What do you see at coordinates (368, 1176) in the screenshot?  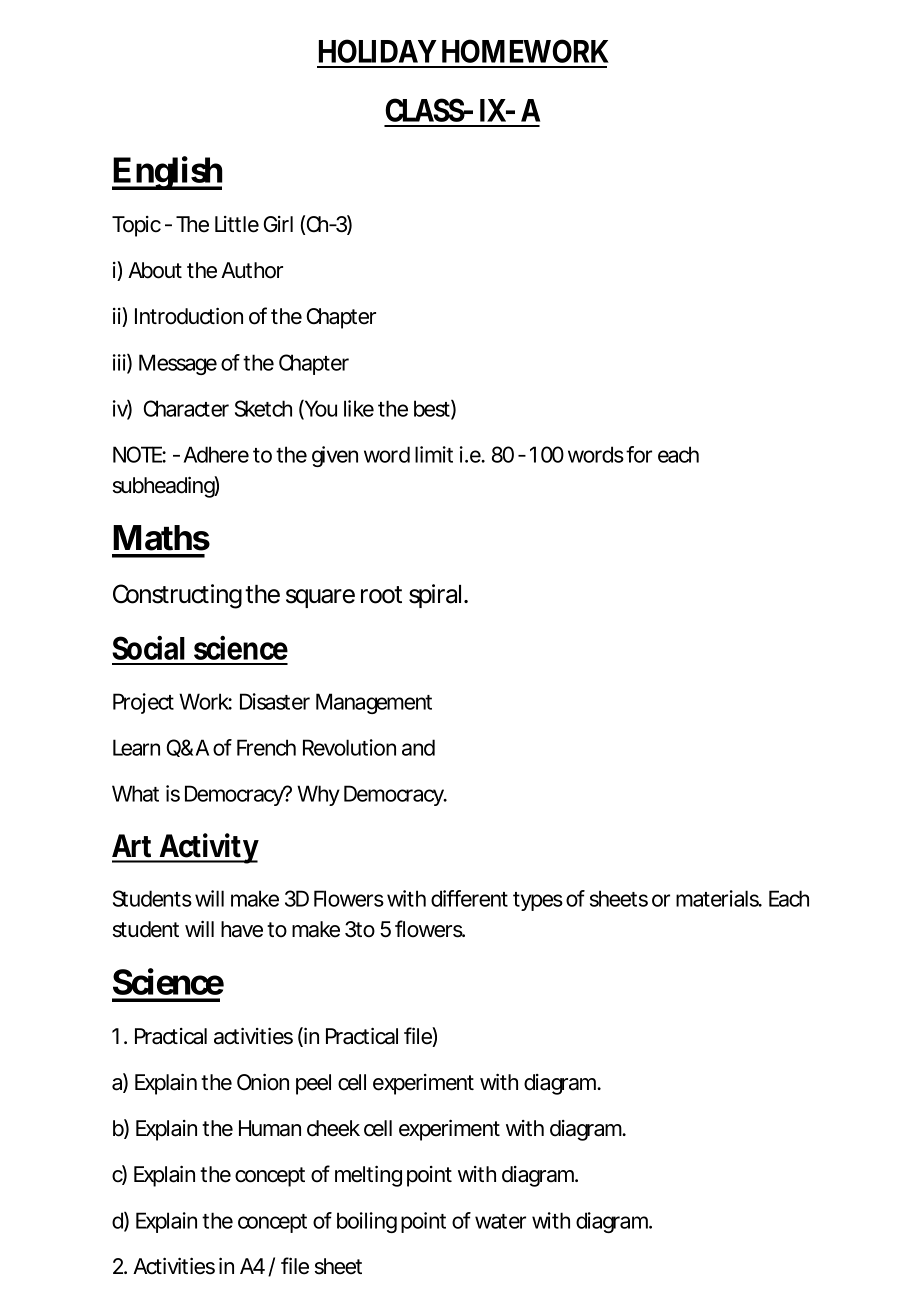 I see `melting` at bounding box center [368, 1176].
